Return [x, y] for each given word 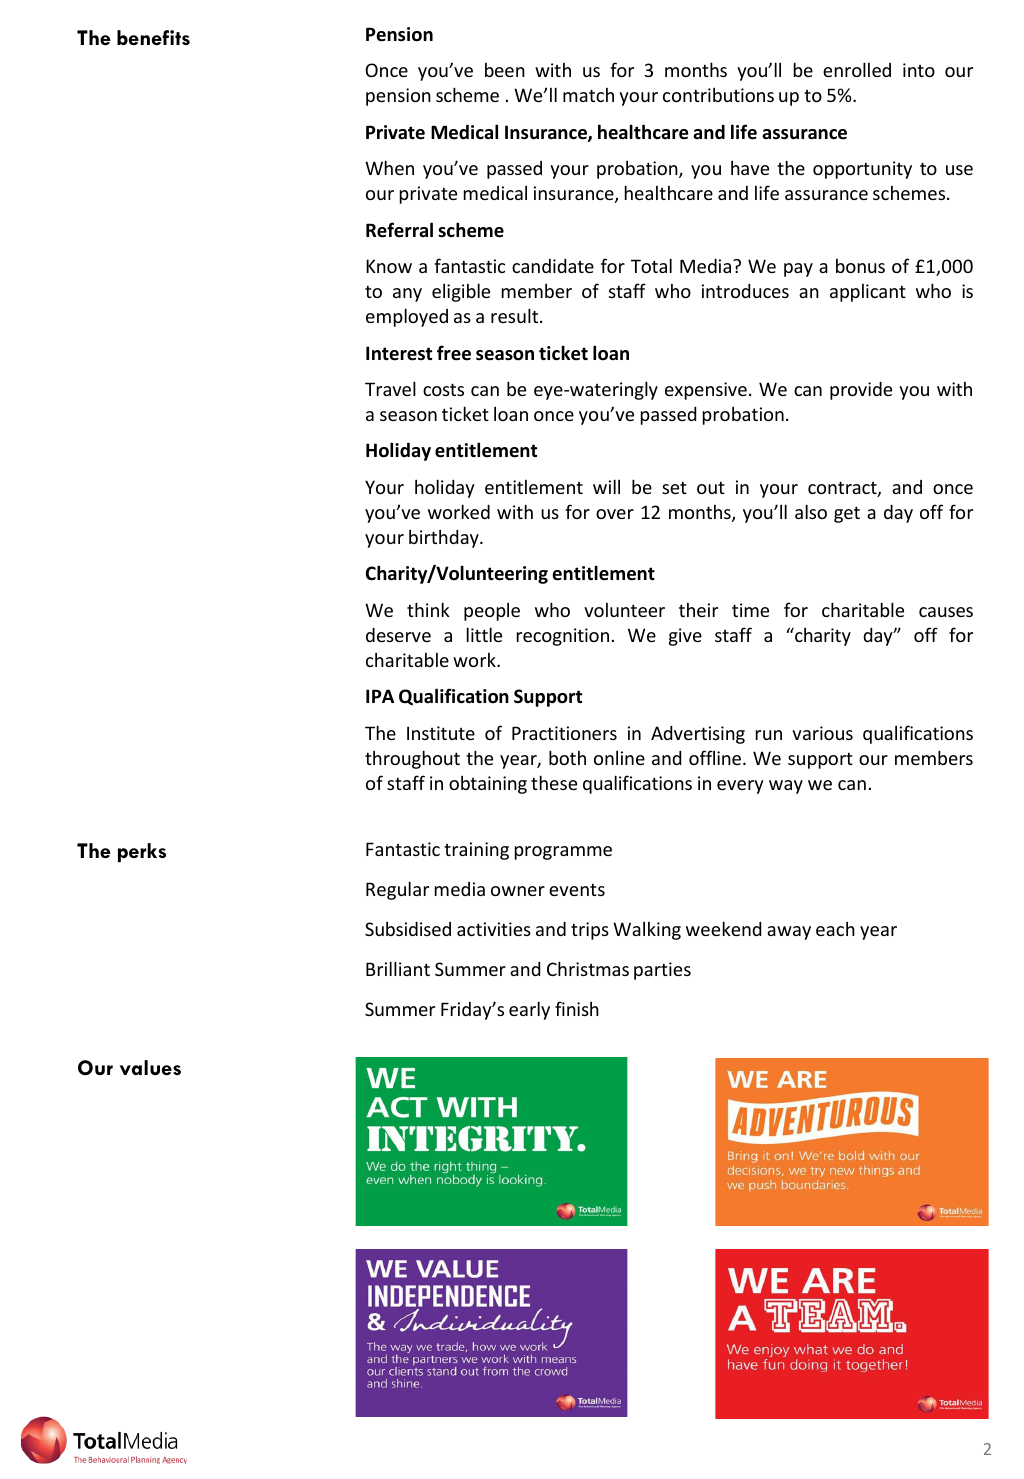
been [505, 70]
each [835, 929]
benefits [153, 37]
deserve [398, 635]
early [529, 1010]
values [150, 1067]
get [847, 514]
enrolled [857, 69]
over [615, 514]
